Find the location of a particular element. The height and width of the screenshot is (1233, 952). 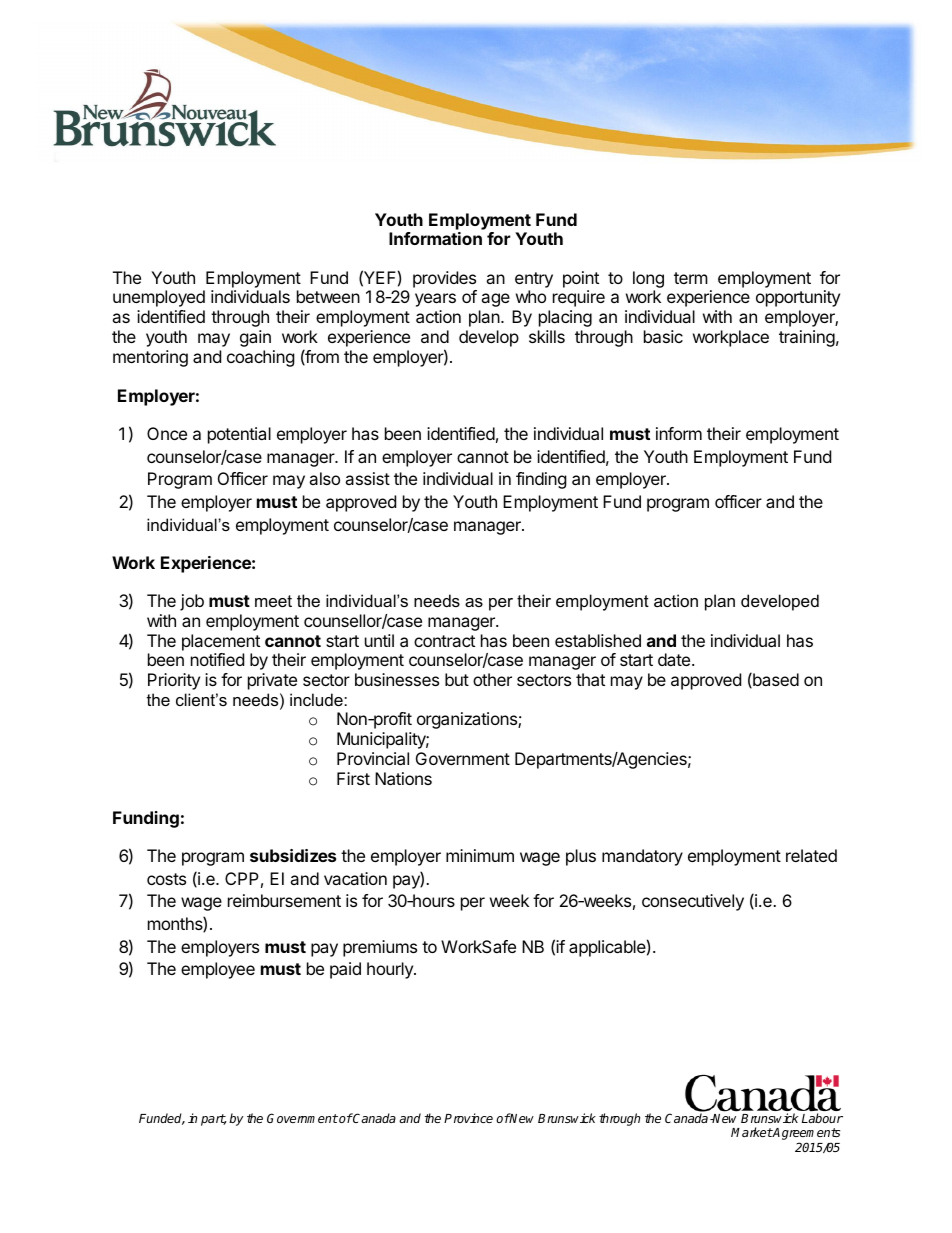

related is located at coordinates (811, 855).
